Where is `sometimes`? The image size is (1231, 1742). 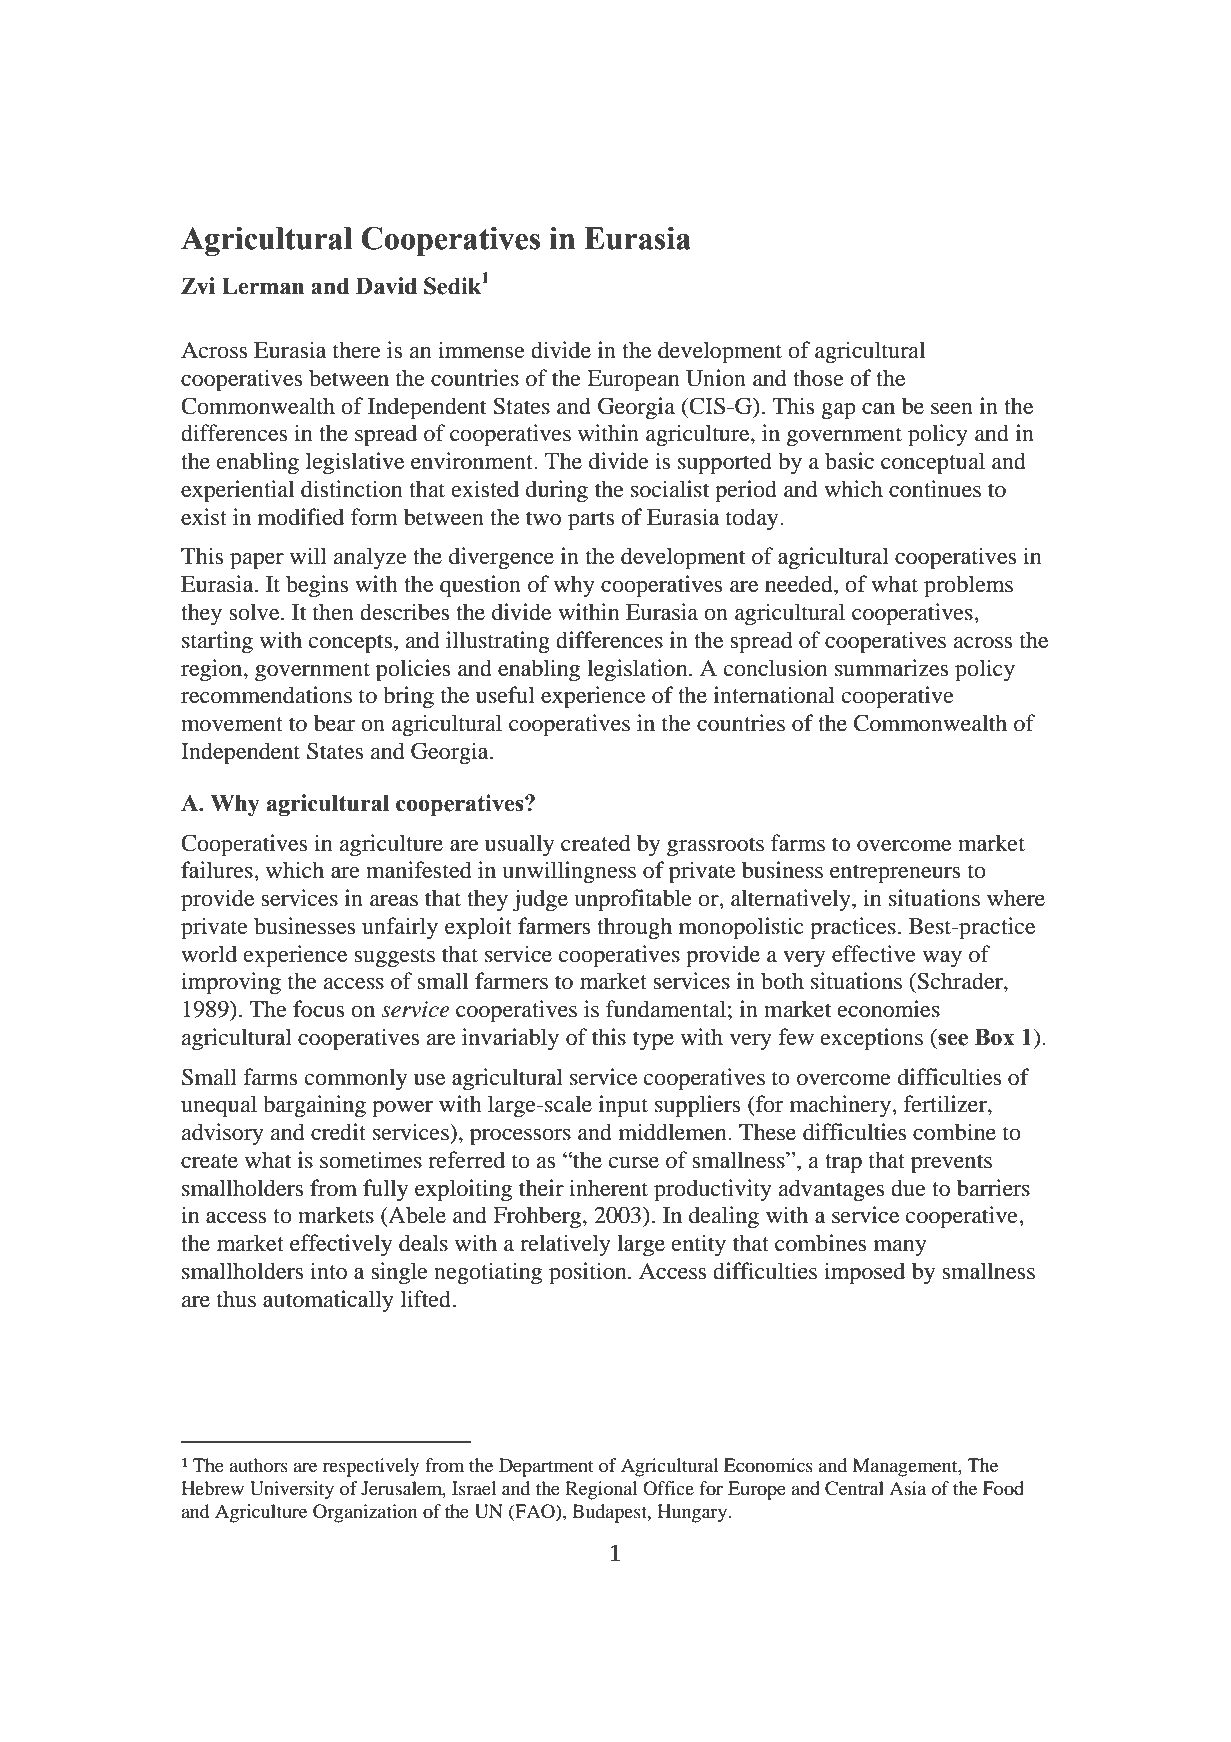
sometimes is located at coordinates (371, 1160).
